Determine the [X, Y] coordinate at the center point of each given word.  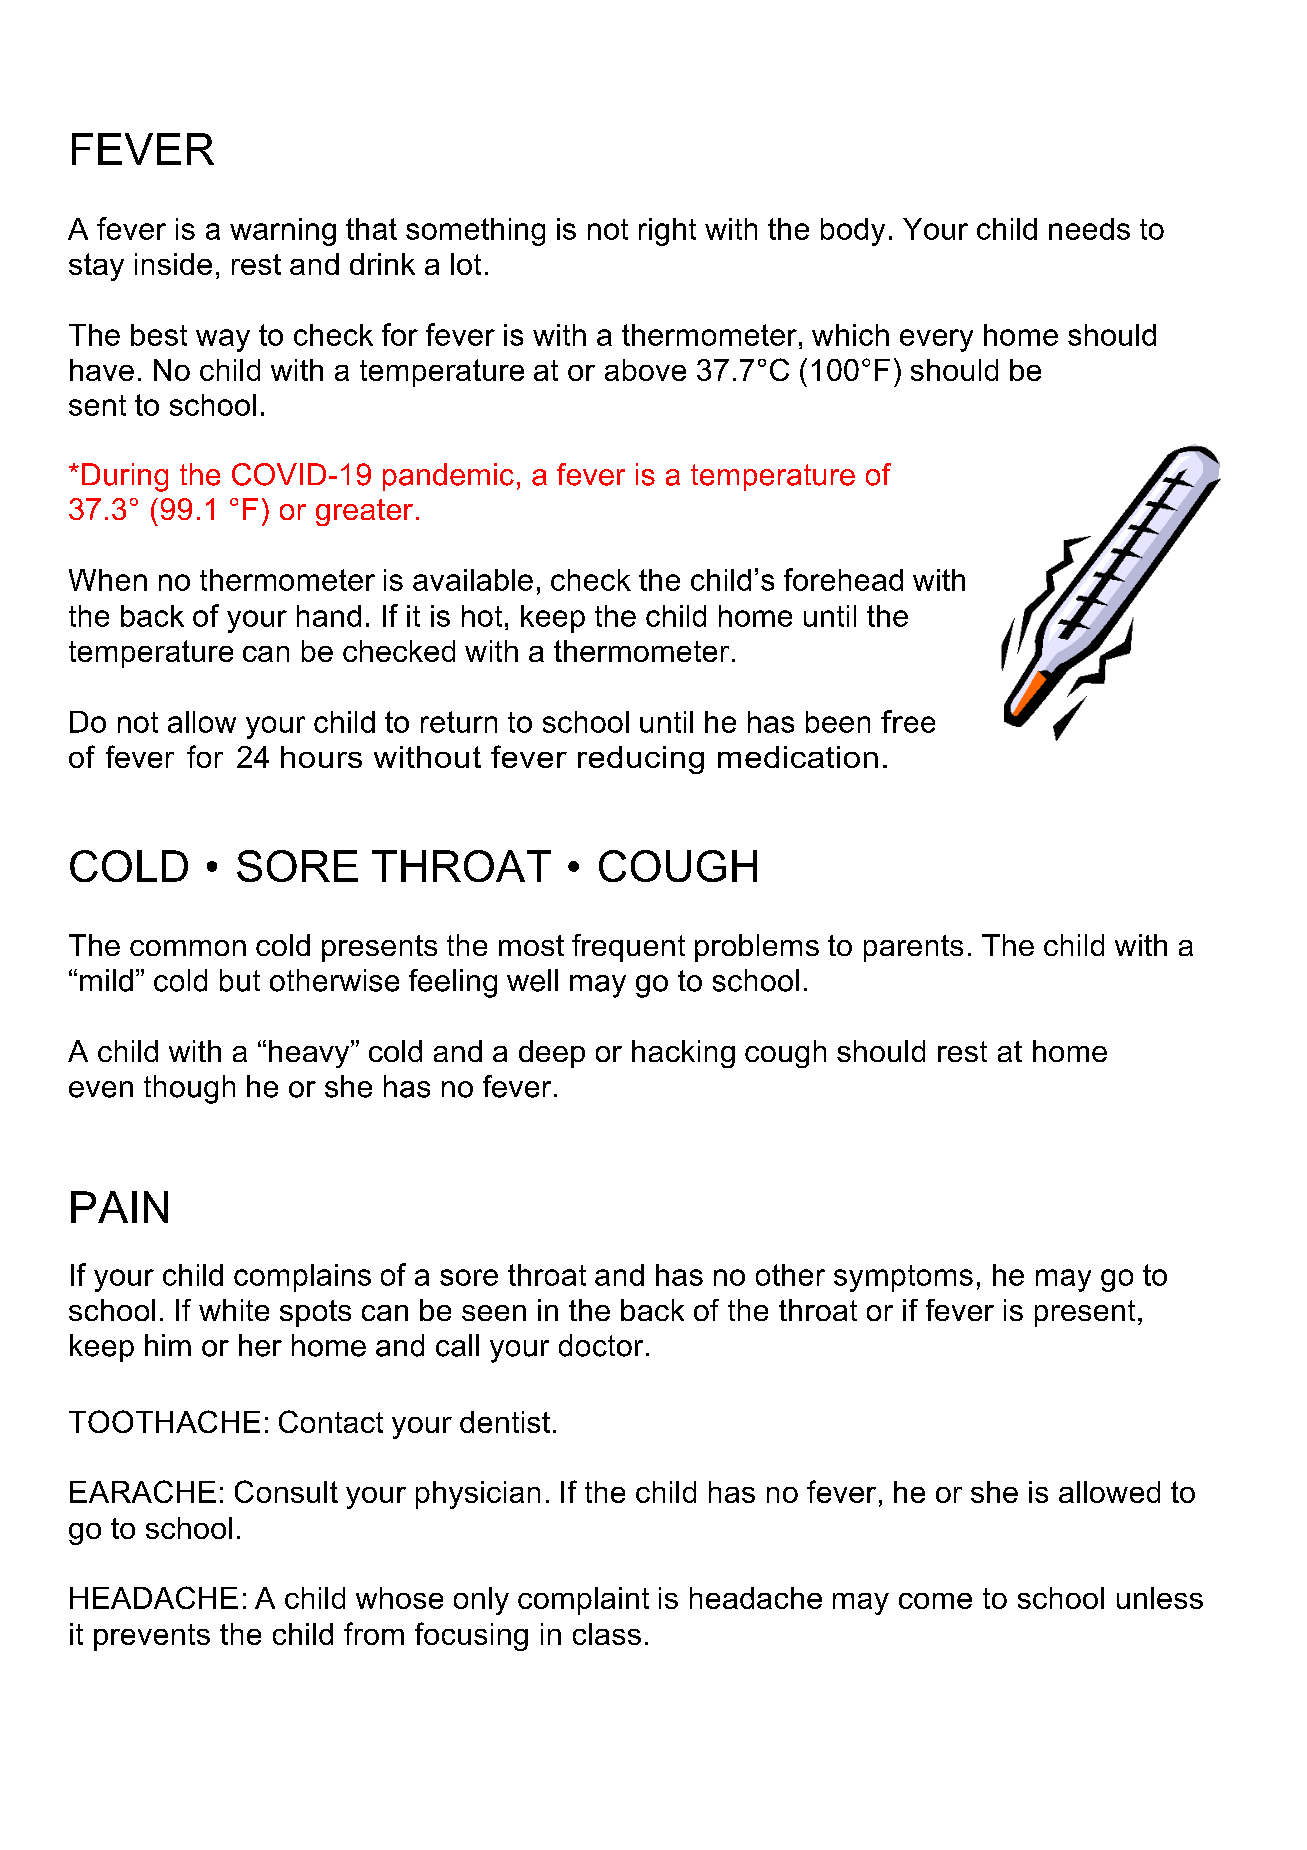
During [125, 477]
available [473, 580]
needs [1089, 229]
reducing [641, 760]
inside [173, 264]
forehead [843, 579]
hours [321, 757]
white [234, 1310]
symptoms [903, 1278]
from [374, 1633]
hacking [683, 1054]
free [908, 721]
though [189, 1089]
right [667, 232]
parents [913, 948]
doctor [601, 1345]
